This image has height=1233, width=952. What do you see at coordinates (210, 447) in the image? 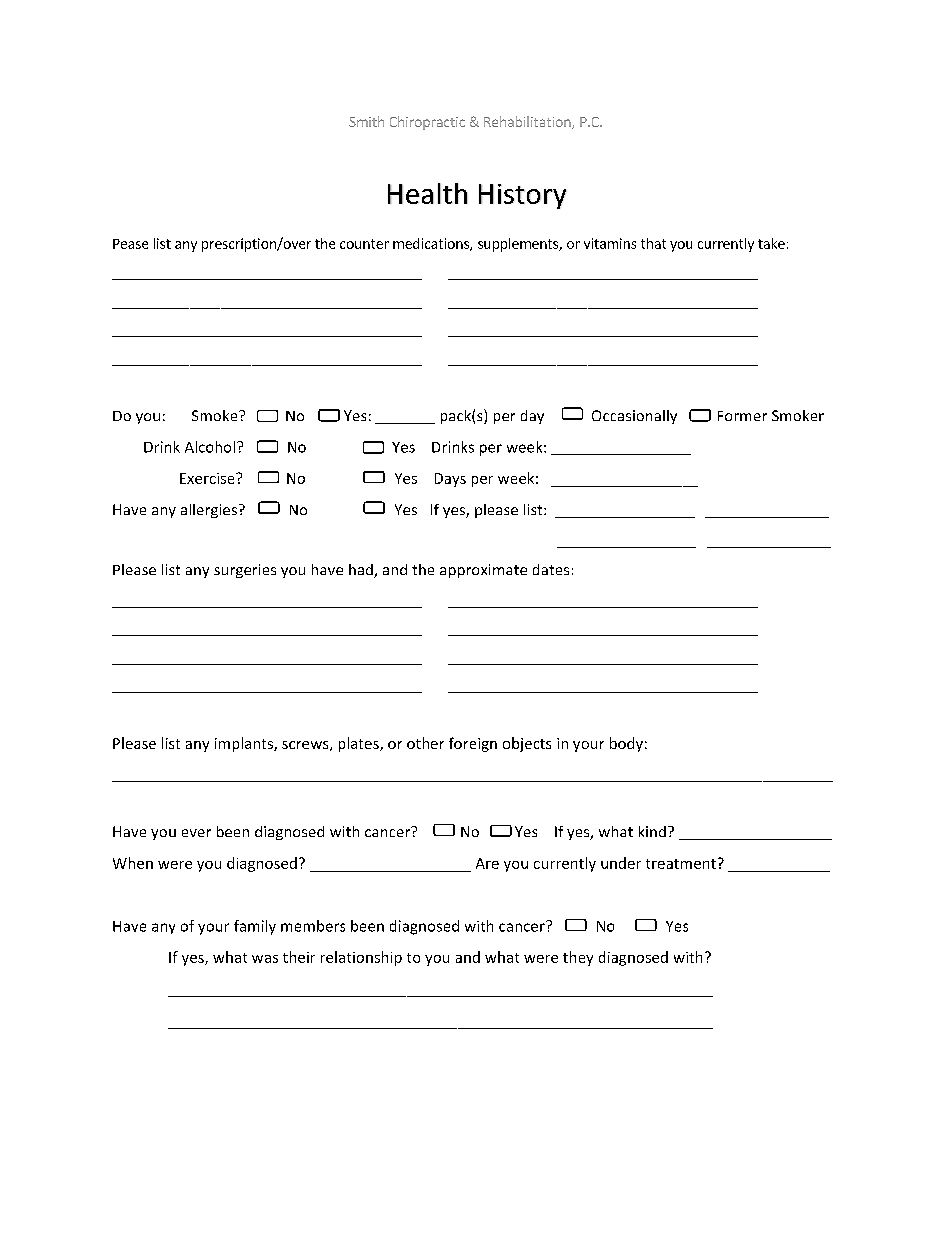
I see `Alcohol` at bounding box center [210, 447].
